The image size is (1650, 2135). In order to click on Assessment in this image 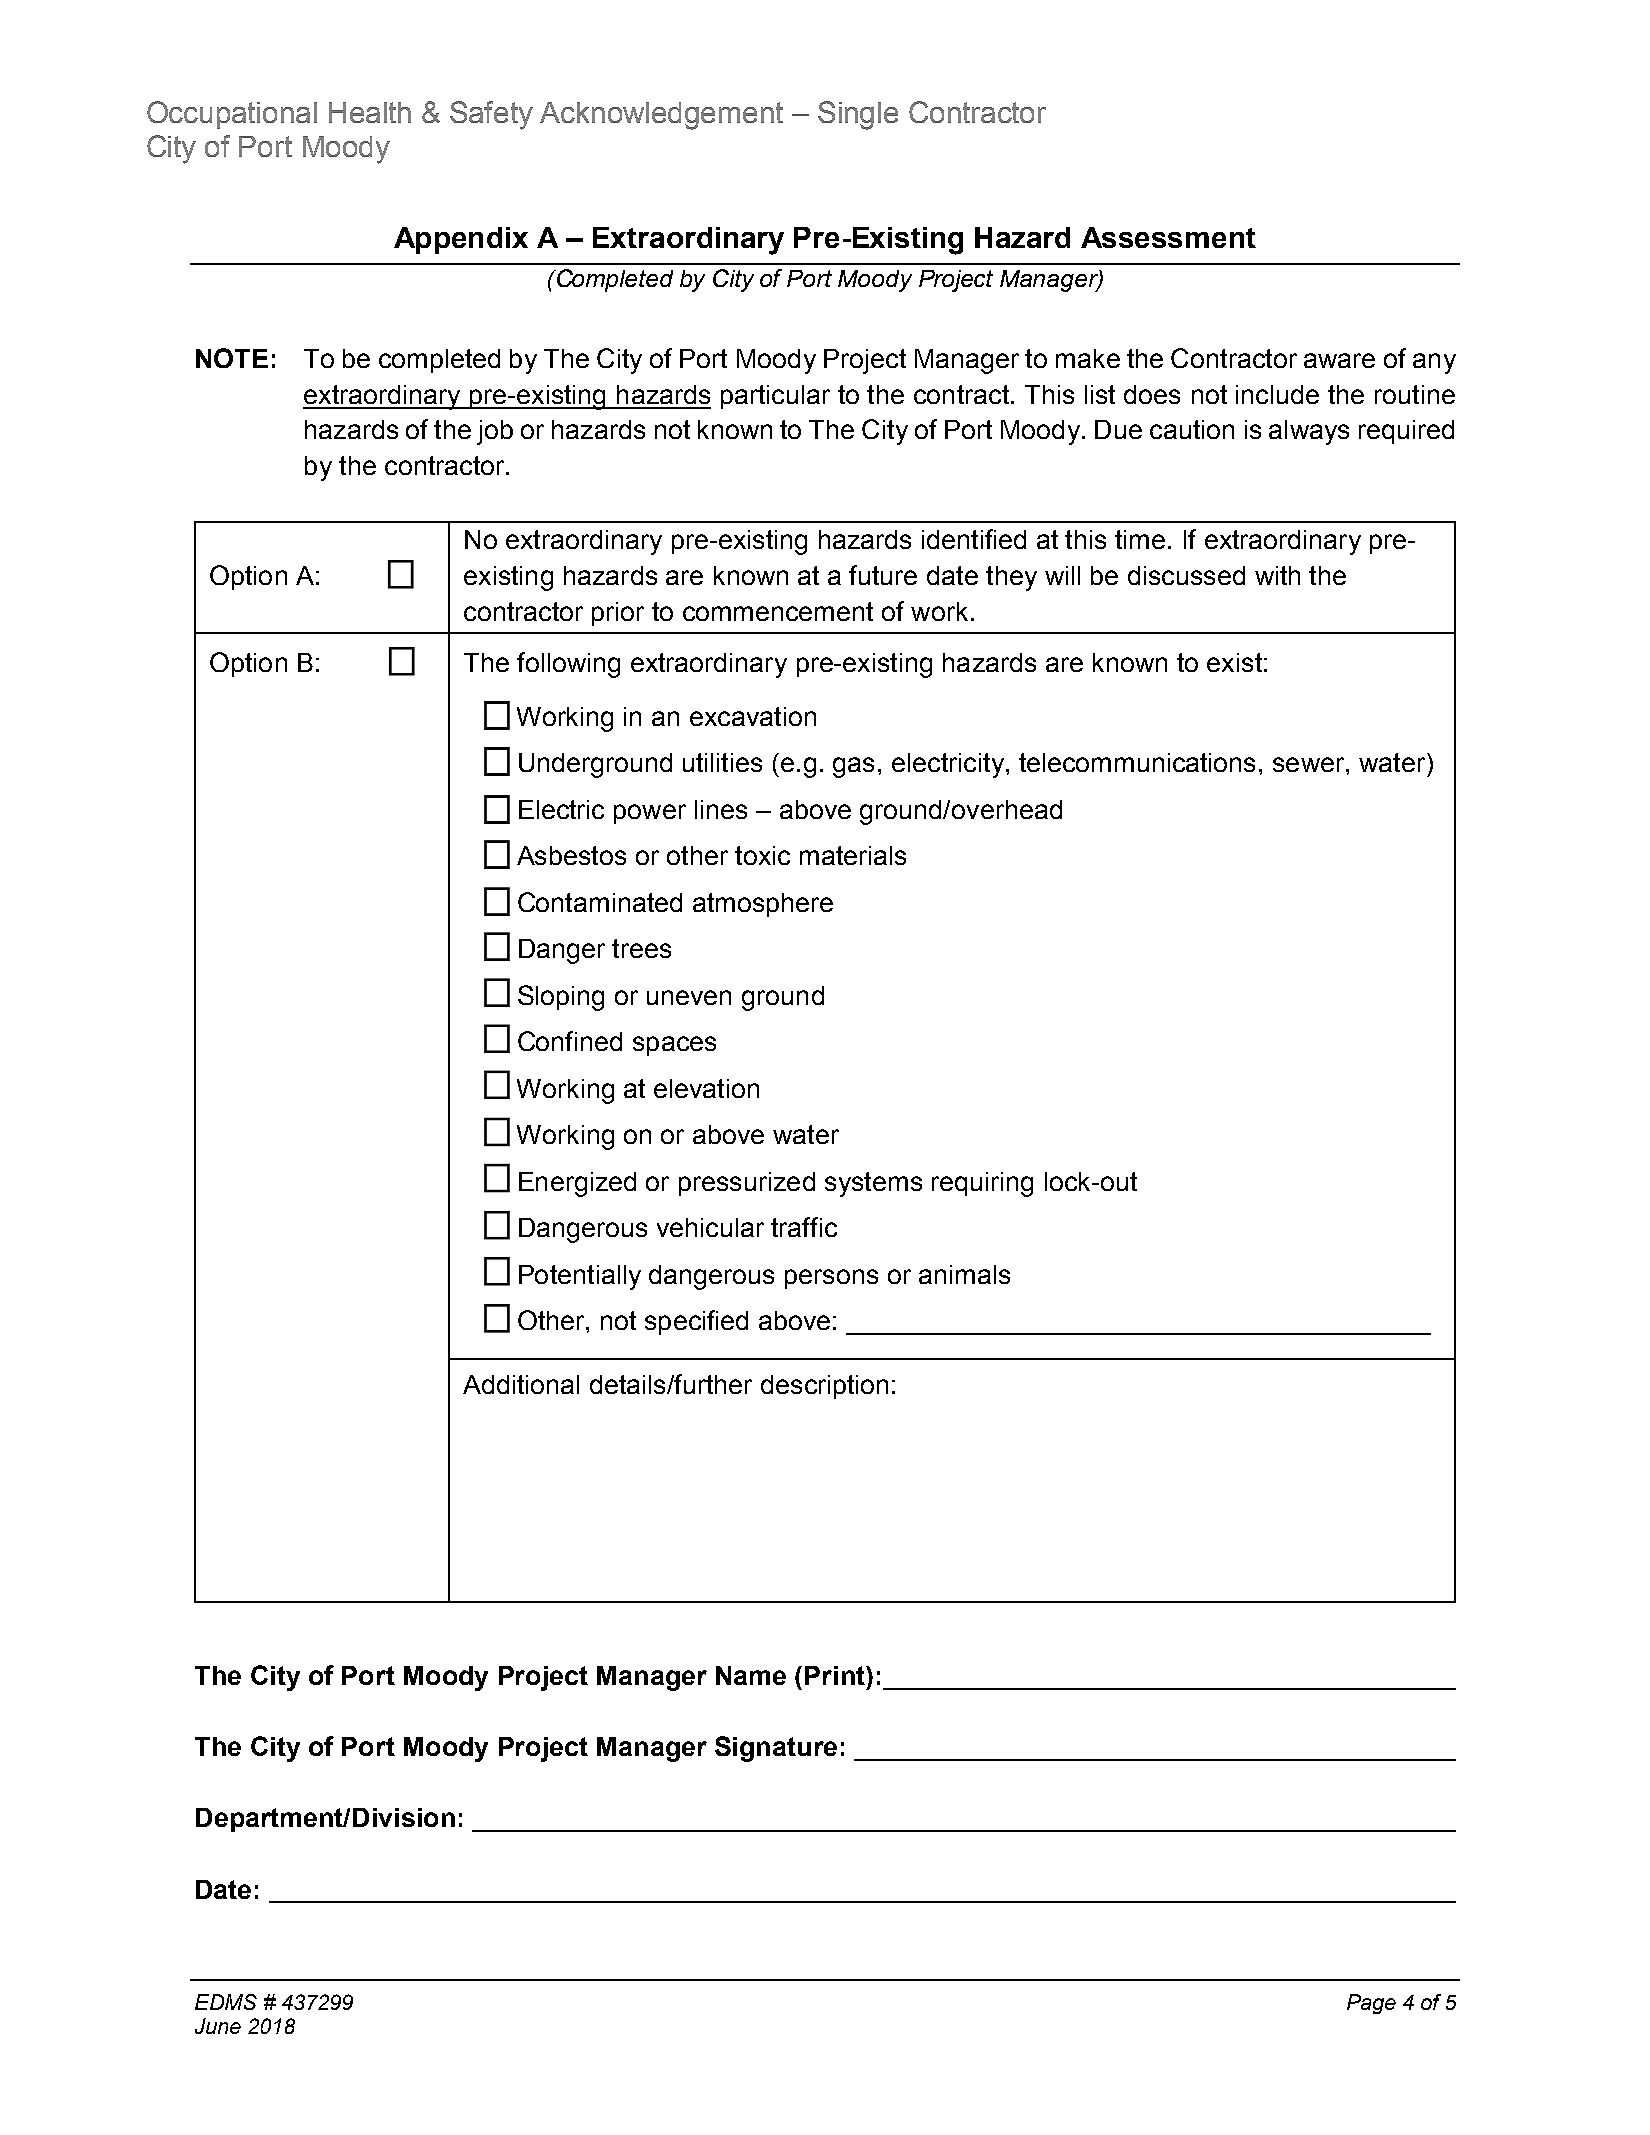, I will do `click(1168, 237)`.
